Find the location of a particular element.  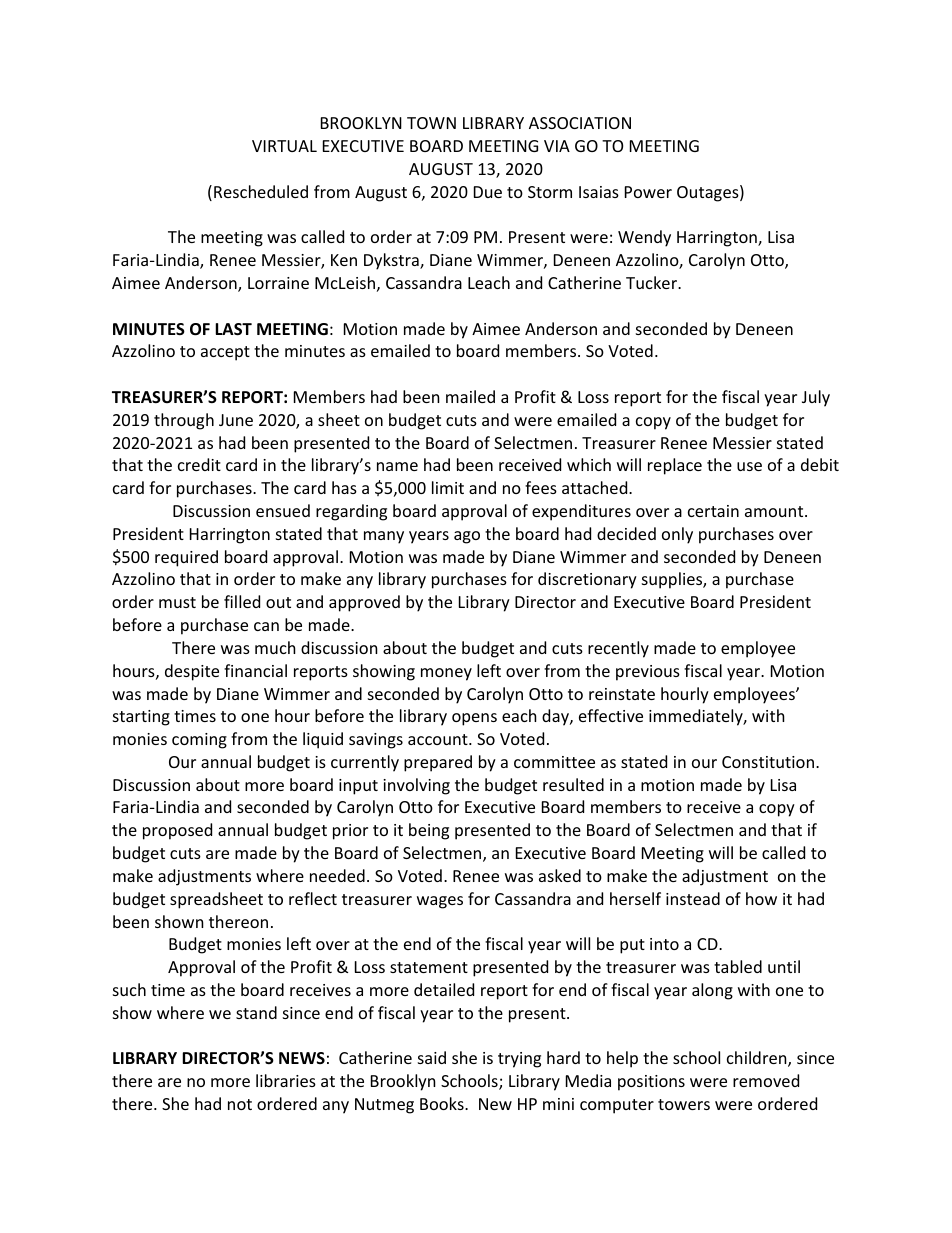

not is located at coordinates (240, 1104).
